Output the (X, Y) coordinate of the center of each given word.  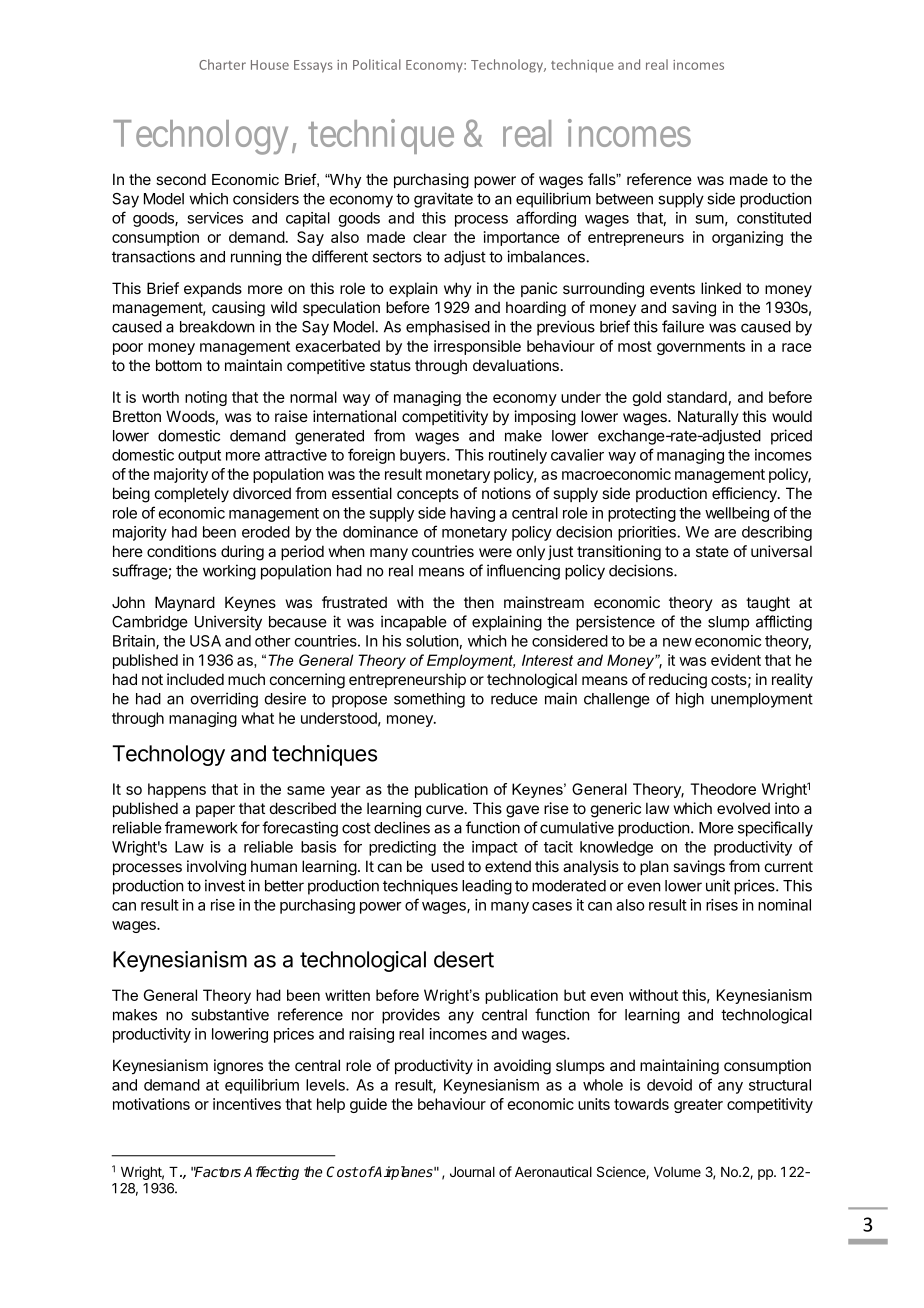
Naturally (708, 417)
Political (377, 64)
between (624, 199)
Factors (217, 1171)
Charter (222, 64)
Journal (472, 1172)
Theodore (723, 789)
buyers (424, 456)
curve (445, 809)
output (199, 457)
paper (215, 811)
